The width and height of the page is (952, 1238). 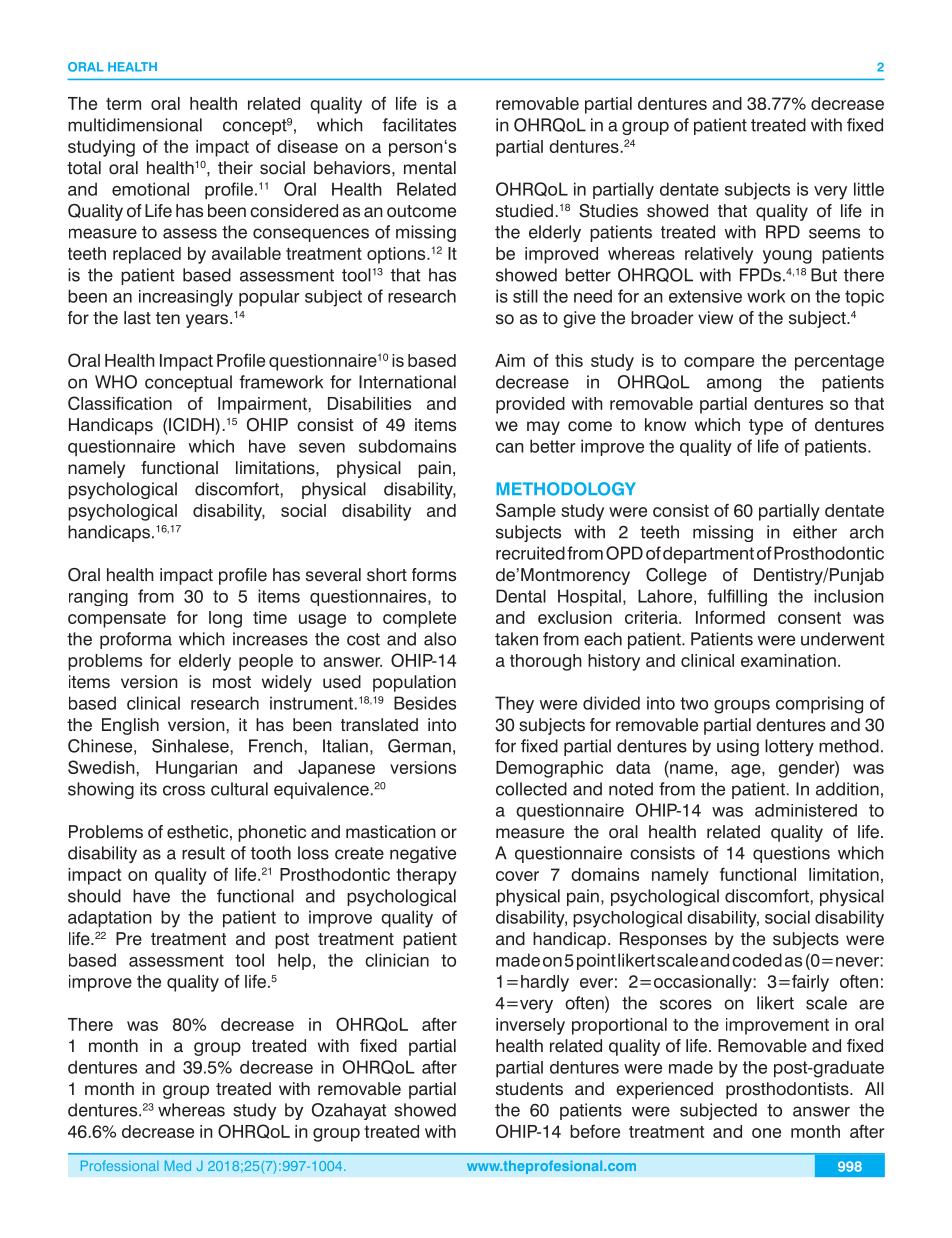 I want to click on Professional, so click(x=120, y=1165).
